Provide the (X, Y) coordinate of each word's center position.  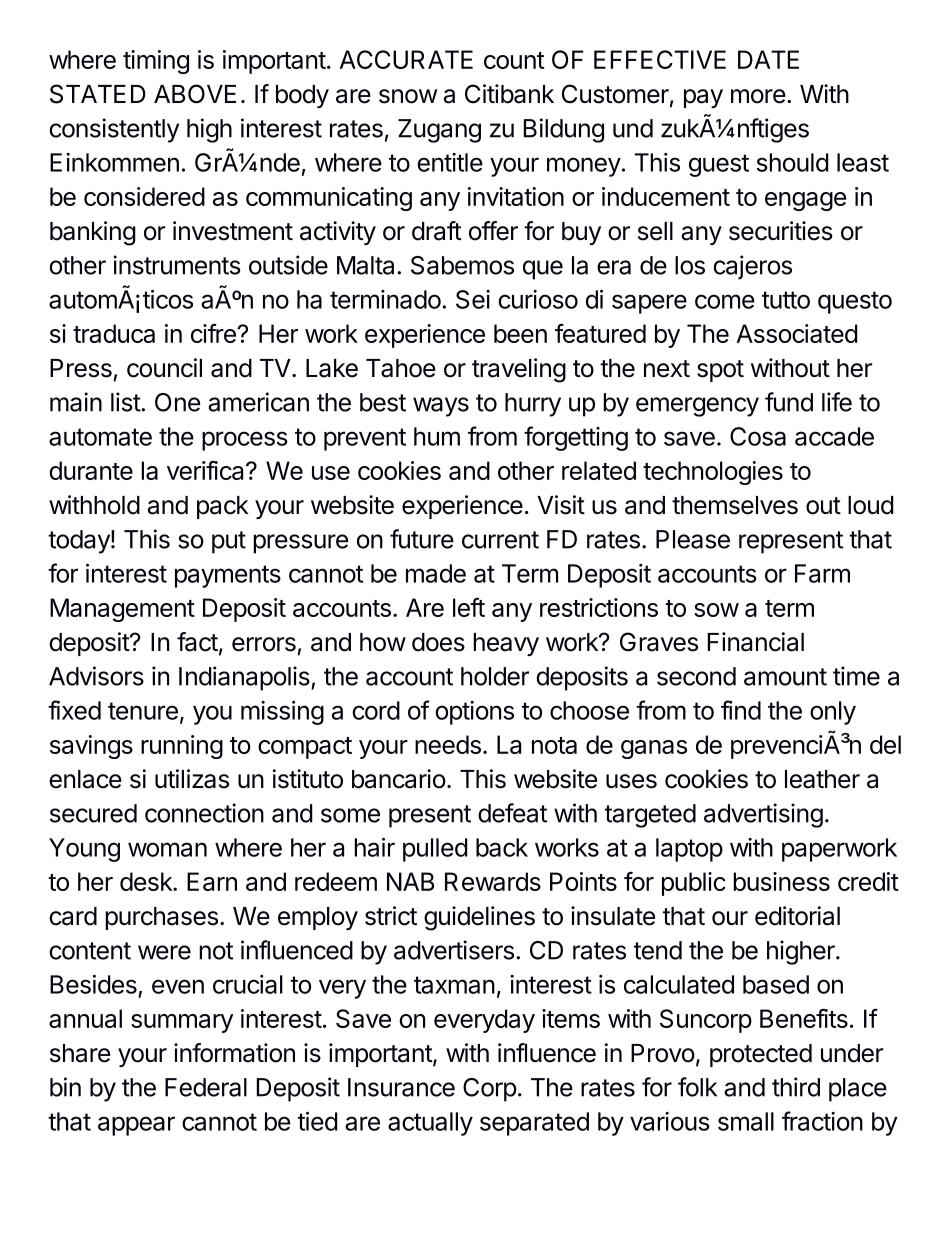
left (469, 607)
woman (167, 849)
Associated (797, 333)
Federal (206, 1087)
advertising (763, 815)
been (520, 333)
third (796, 1087)
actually (430, 1124)
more (758, 96)
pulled (435, 850)
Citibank (509, 94)
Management (122, 610)
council (164, 368)
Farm (822, 573)
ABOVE (195, 94)
